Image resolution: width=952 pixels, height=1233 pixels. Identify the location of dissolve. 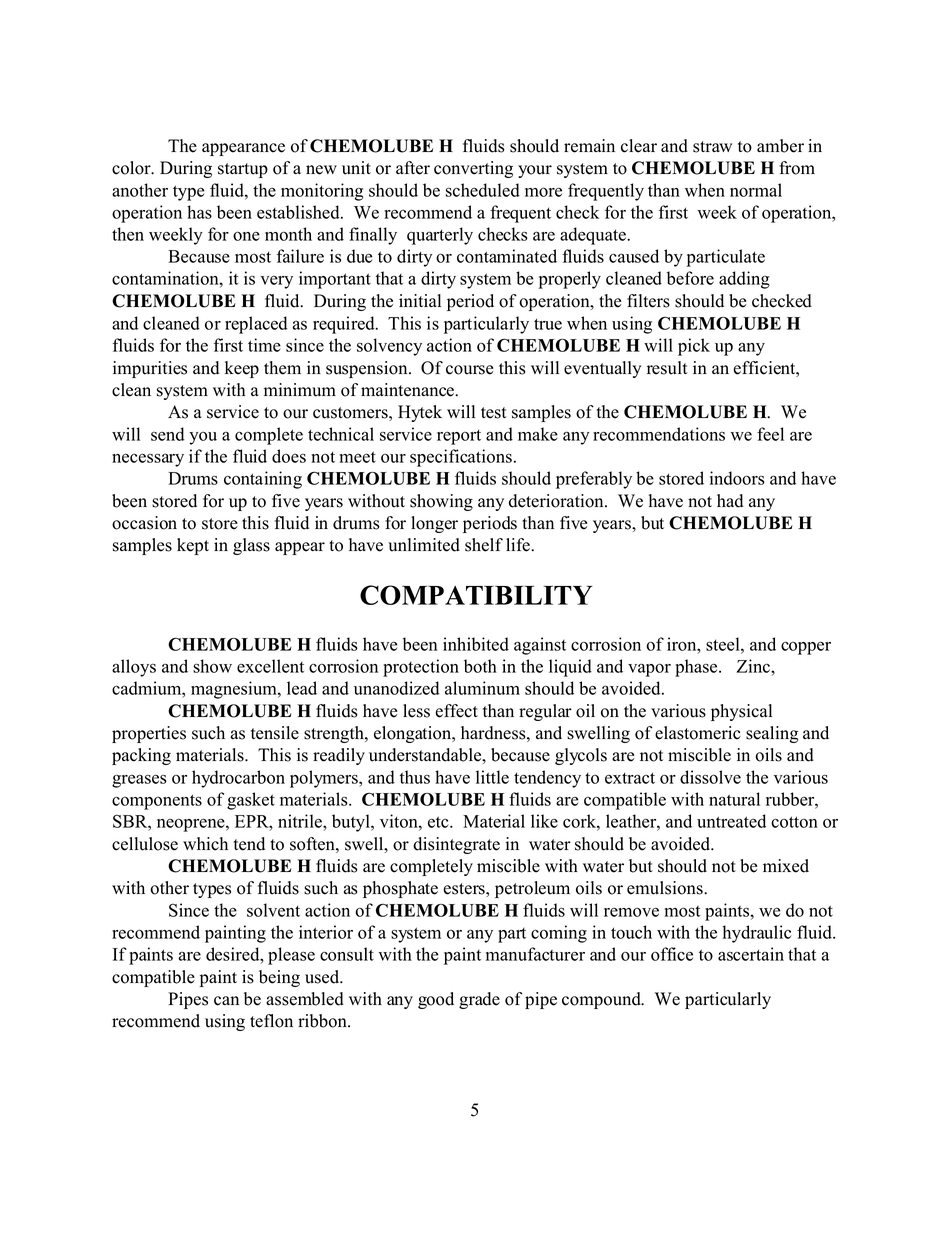
(710, 777).
